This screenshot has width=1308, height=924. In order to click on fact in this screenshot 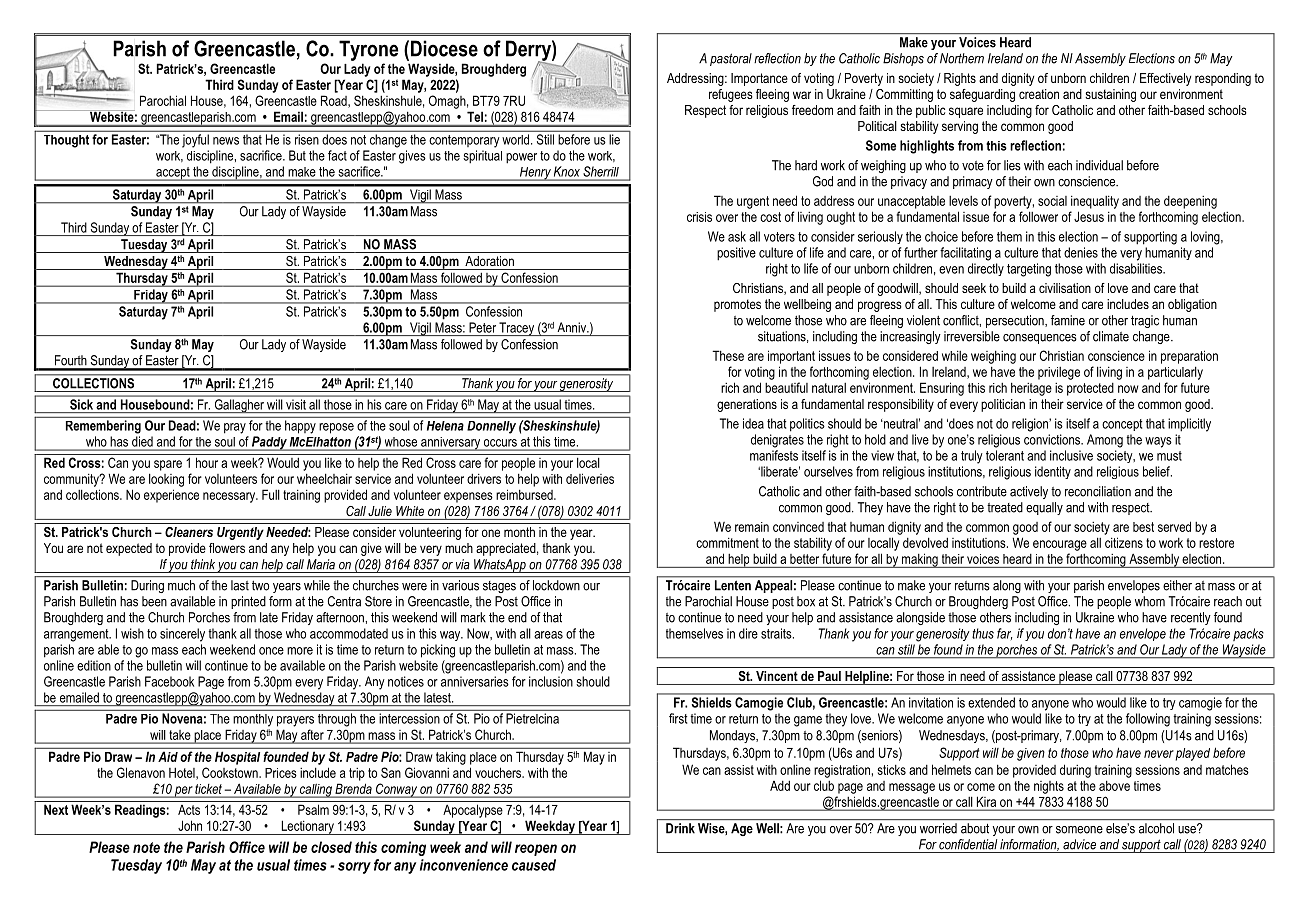, I will do `click(337, 155)`.
